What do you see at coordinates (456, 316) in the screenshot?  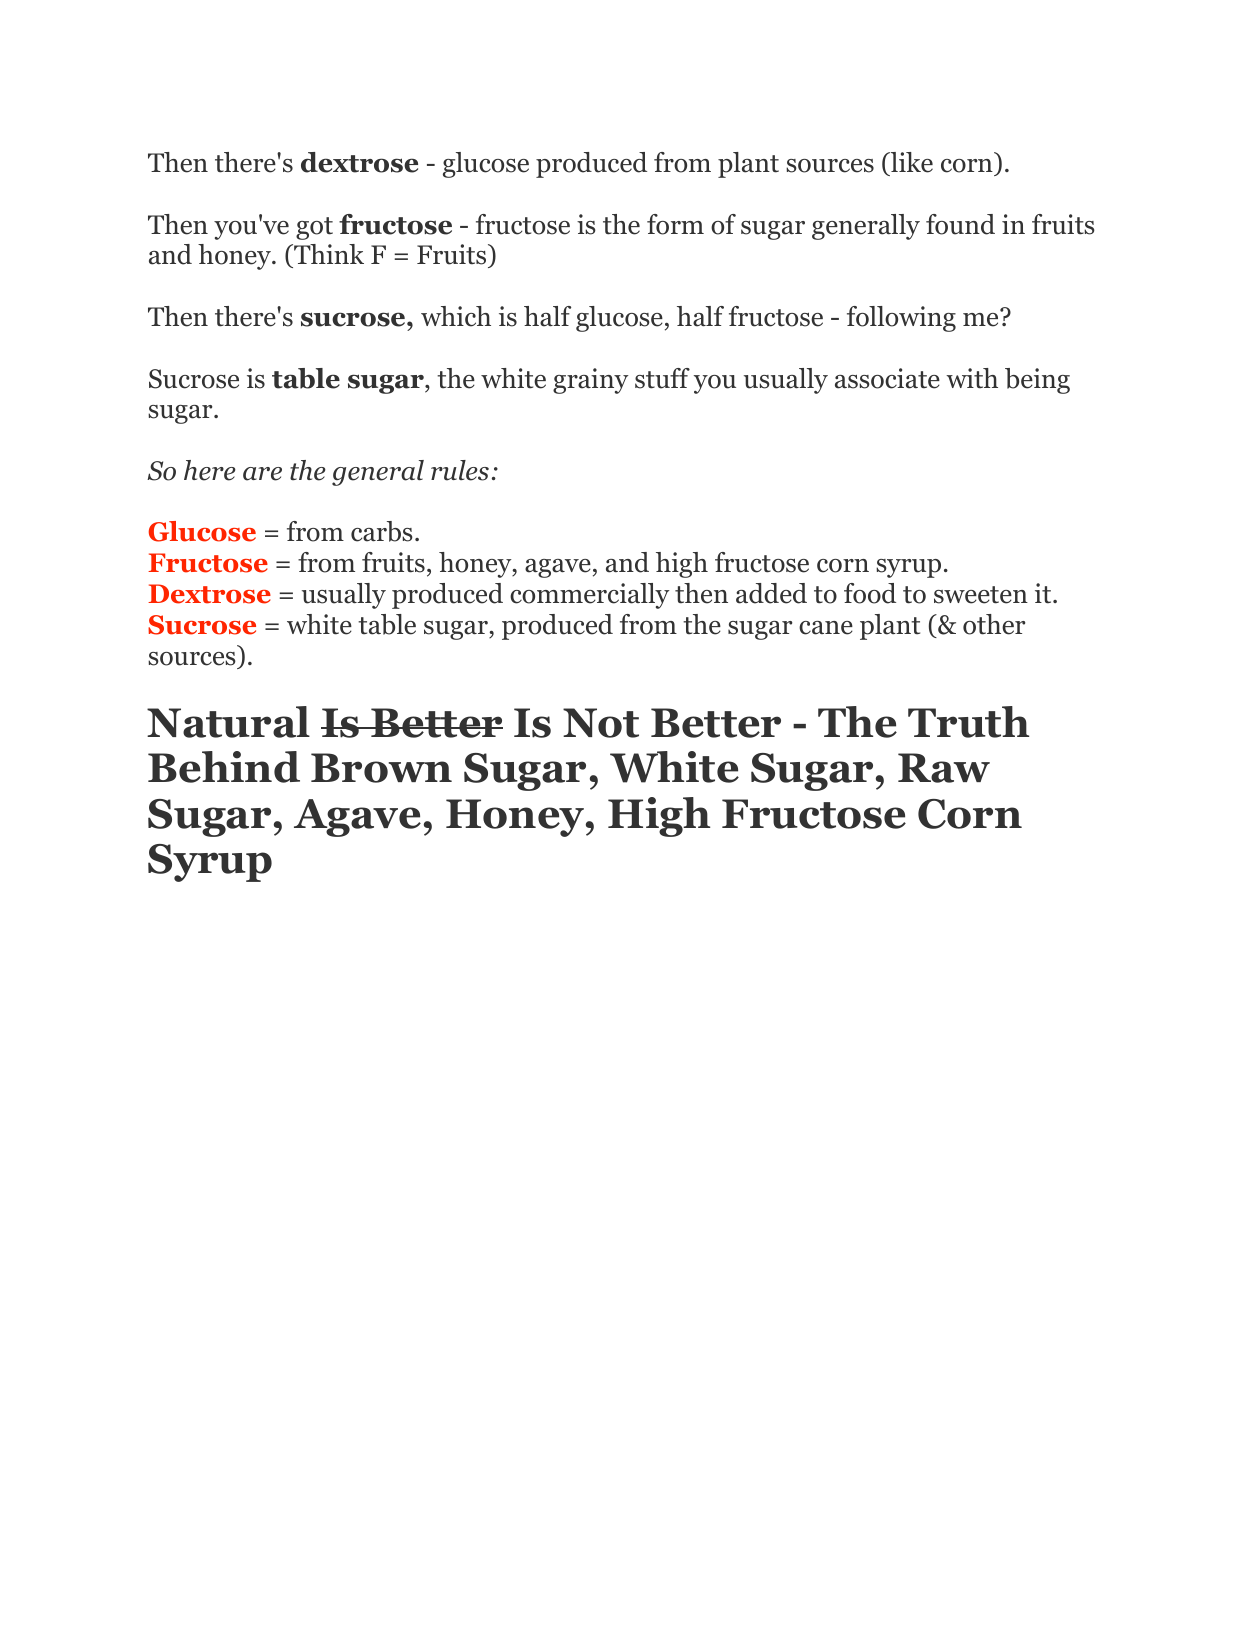 I see `which` at bounding box center [456, 316].
